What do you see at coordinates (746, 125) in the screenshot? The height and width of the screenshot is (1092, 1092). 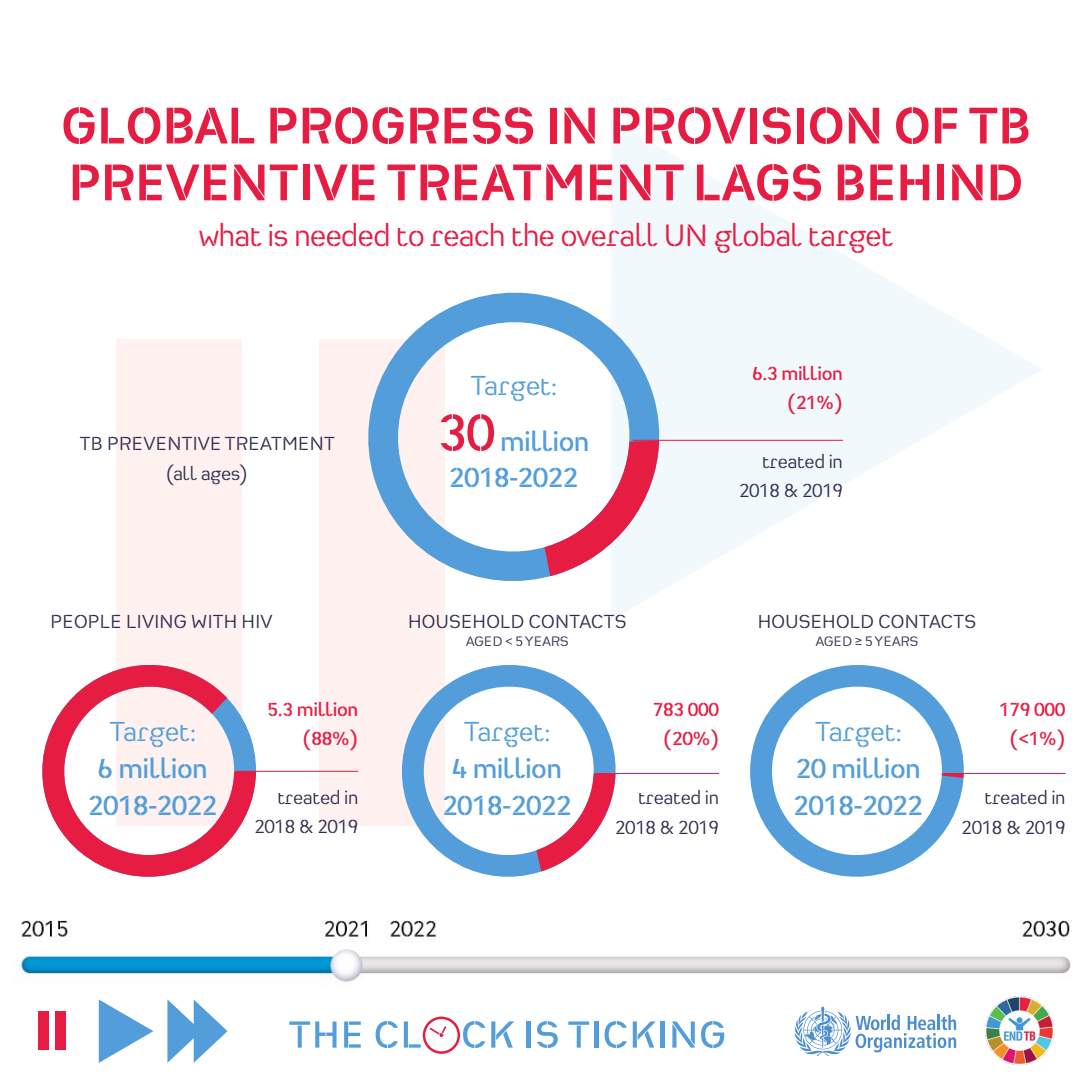 I see `PROVISION` at bounding box center [746, 125].
